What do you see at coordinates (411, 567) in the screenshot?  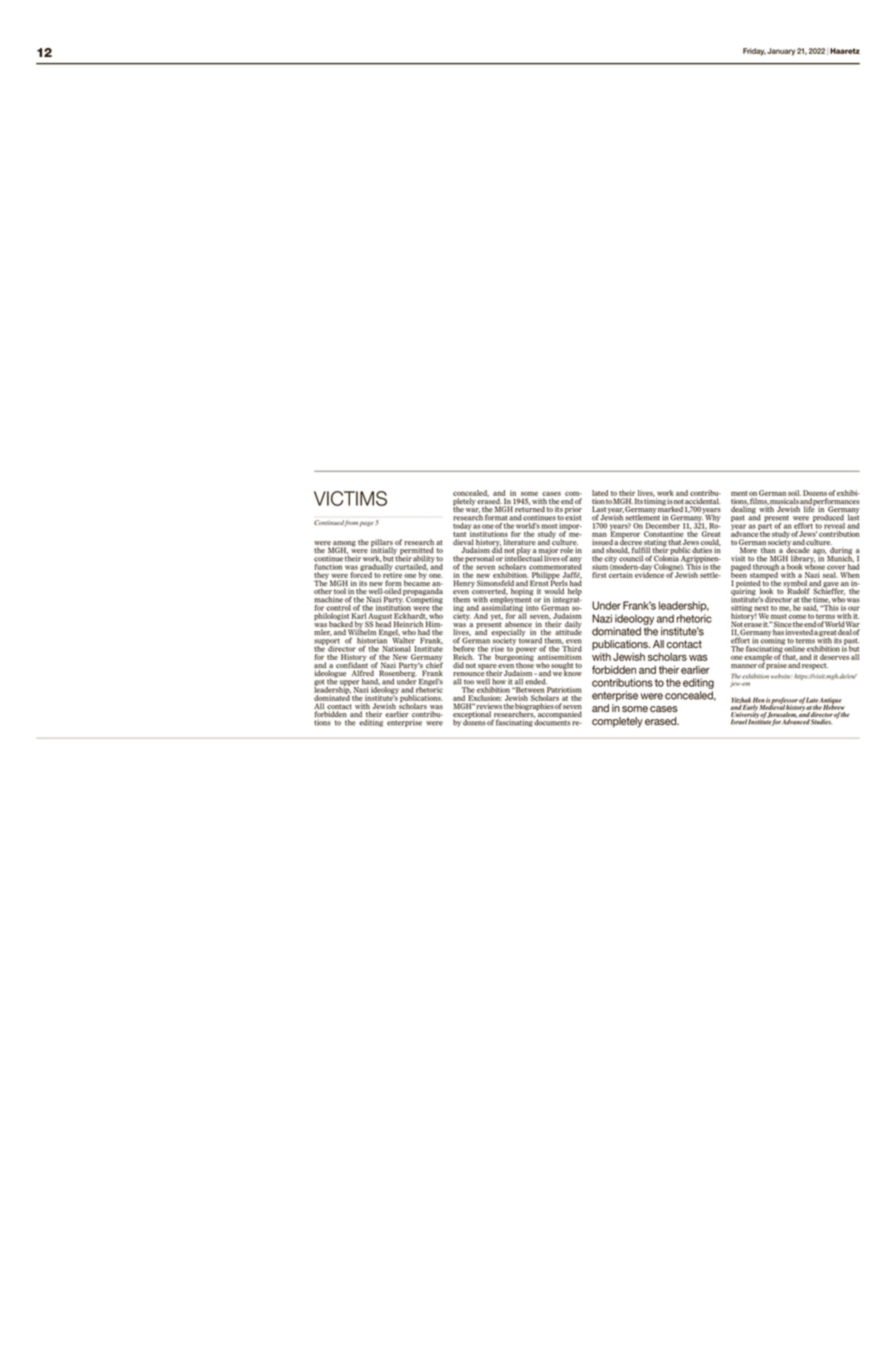 I see `curtailed` at bounding box center [411, 567].
